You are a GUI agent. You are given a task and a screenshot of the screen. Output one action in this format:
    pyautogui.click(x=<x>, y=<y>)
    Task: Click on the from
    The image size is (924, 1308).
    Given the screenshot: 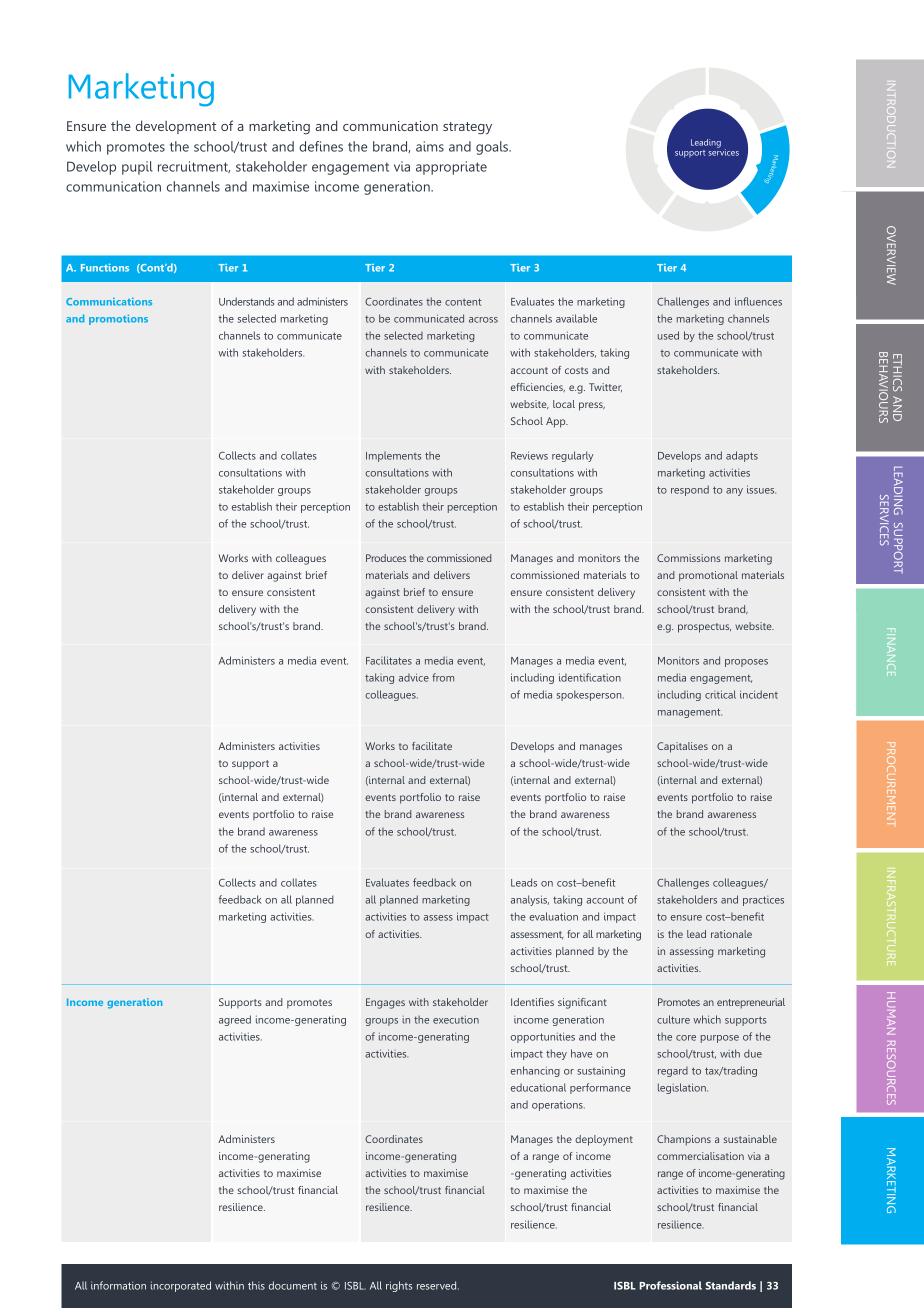 What is the action you would take?
    pyautogui.click(x=443, y=677)
